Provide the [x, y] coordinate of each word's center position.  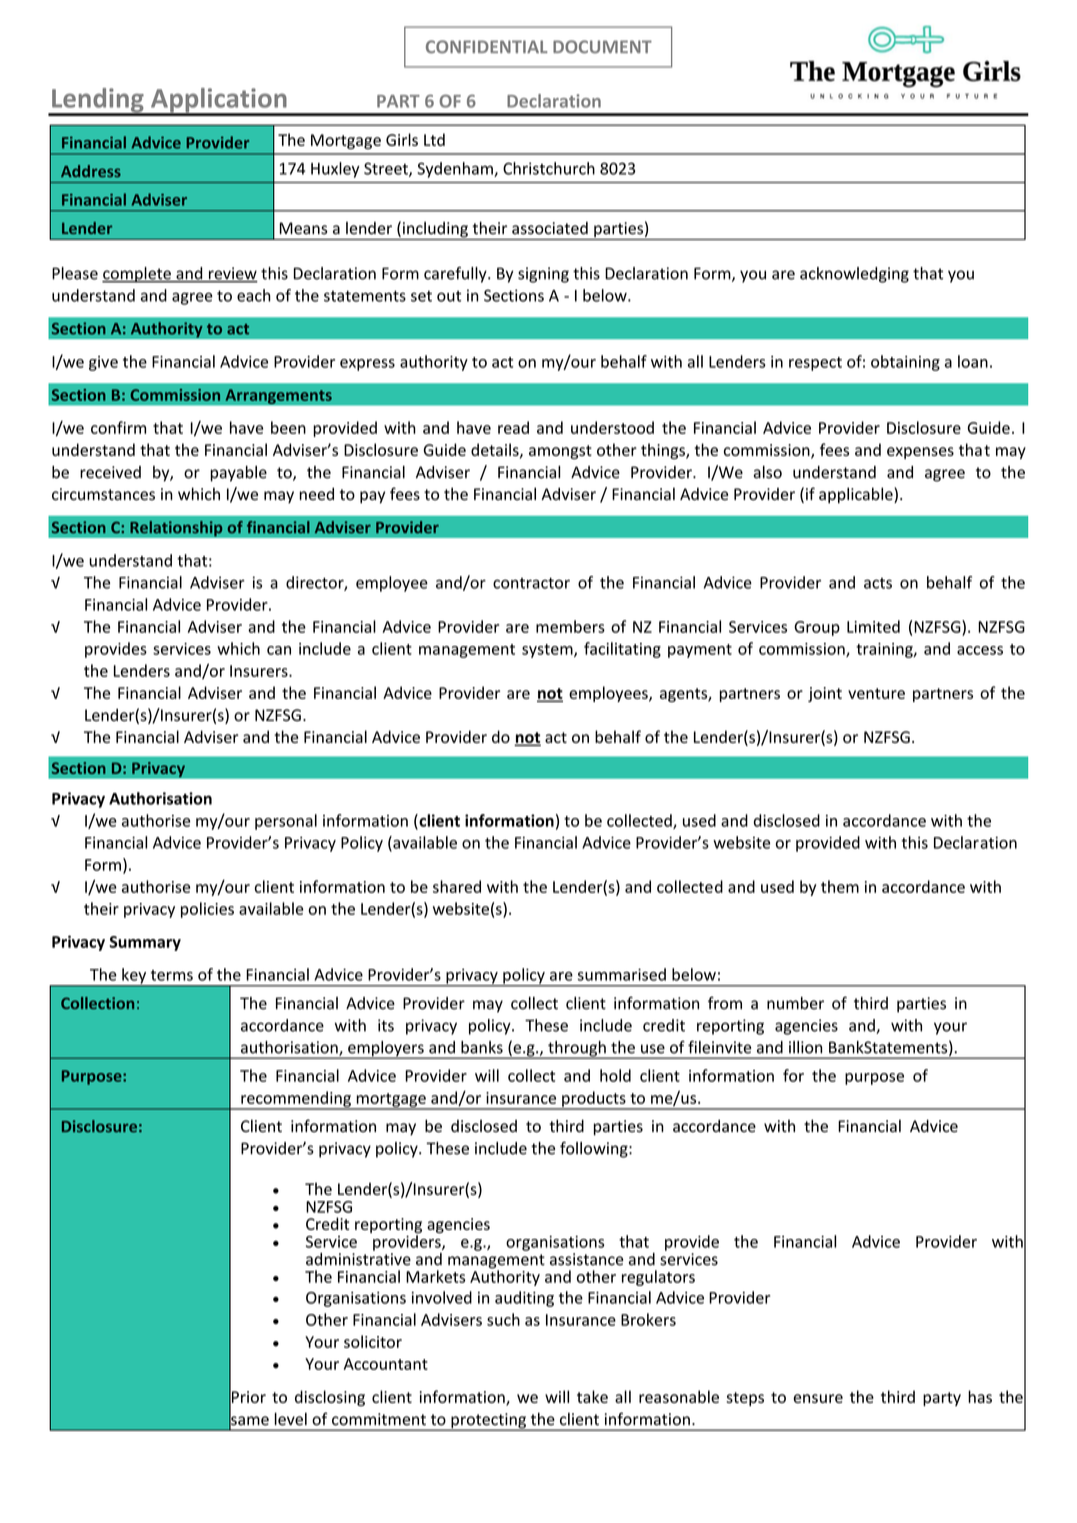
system [548, 651]
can [279, 650]
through [577, 1050]
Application [219, 101]
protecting [488, 1422]
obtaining [905, 363]
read [513, 427]
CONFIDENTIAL [487, 47]
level [291, 1419]
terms [172, 975]
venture [876, 693]
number [795, 1003]
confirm [118, 427]
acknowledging [854, 275]
